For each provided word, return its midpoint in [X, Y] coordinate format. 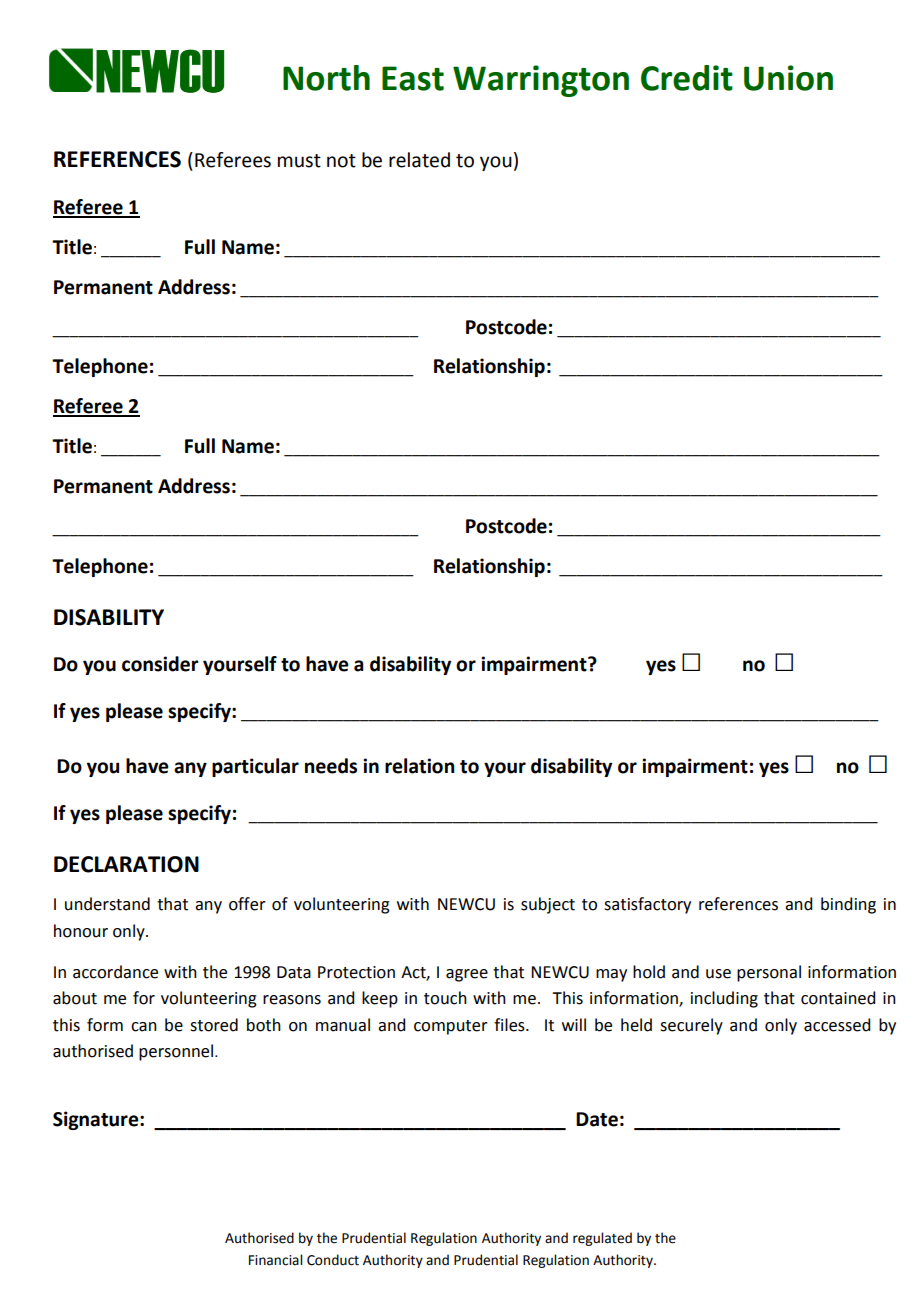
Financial [275, 1260]
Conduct [333, 1260]
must [299, 161]
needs [331, 766]
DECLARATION [126, 864]
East [413, 78]
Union [788, 78]
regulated [602, 1239]
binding [848, 905]
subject [548, 905]
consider [160, 664]
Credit [687, 78]
